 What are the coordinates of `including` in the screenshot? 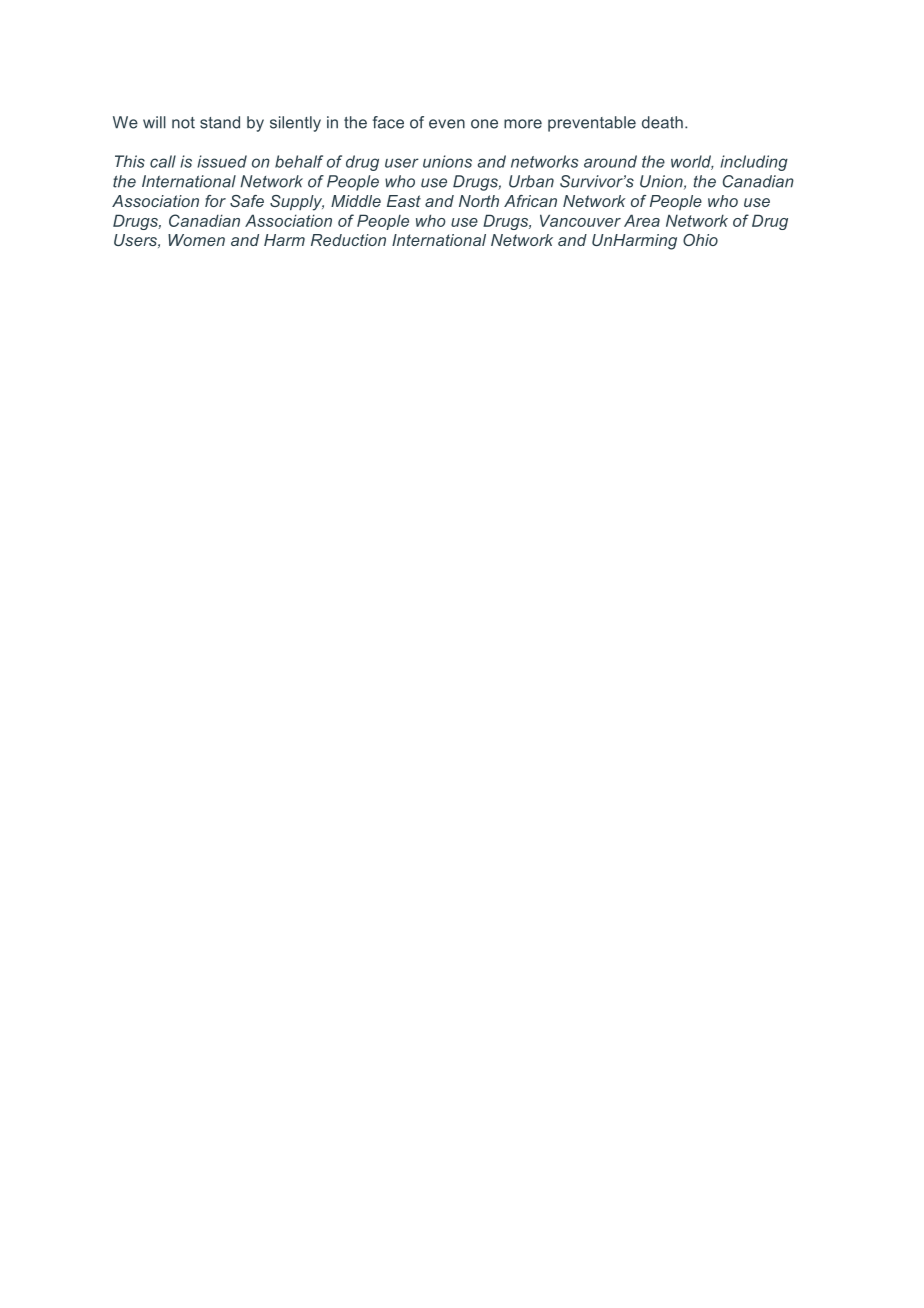 It's located at (754, 163).
